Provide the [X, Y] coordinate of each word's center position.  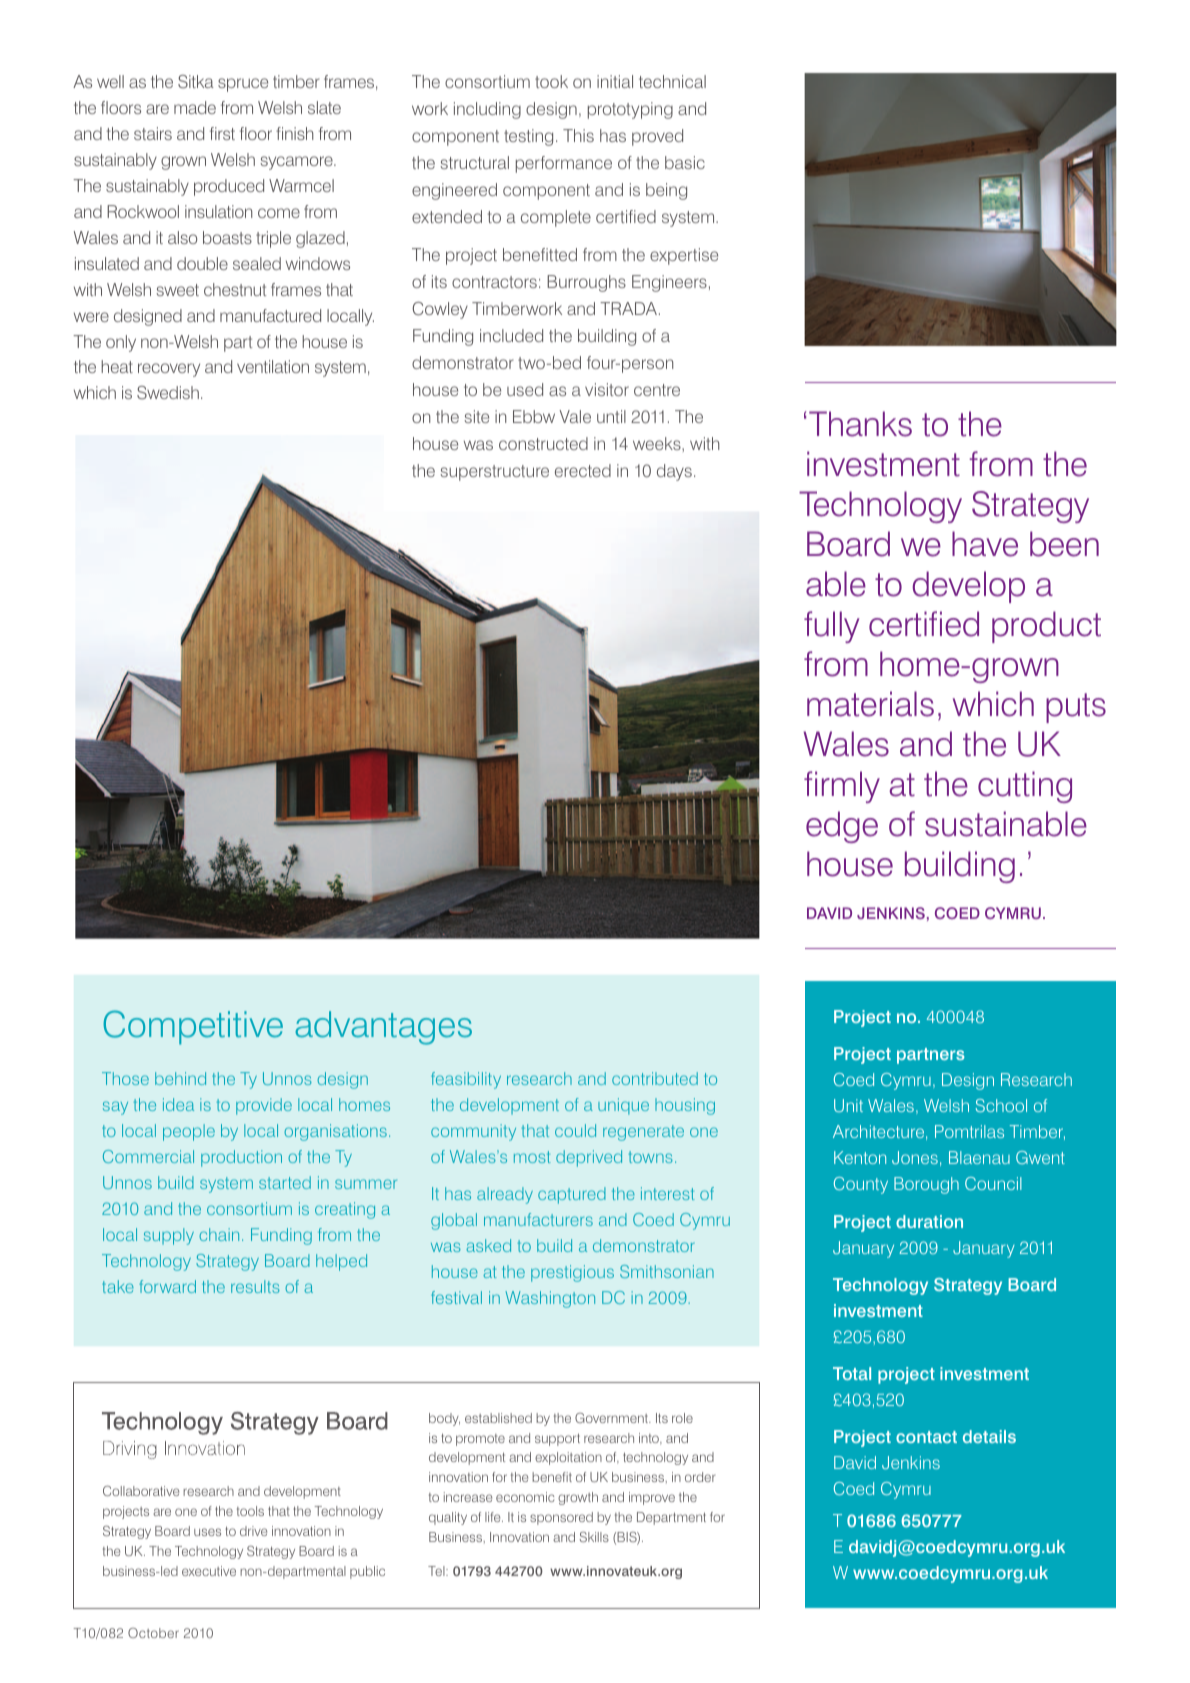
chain [219, 1234]
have [985, 544]
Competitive [193, 1027]
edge [842, 827]
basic [685, 162]
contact [926, 1437]
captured [572, 1195]
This [578, 135]
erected [583, 470]
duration [929, 1221]
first [222, 133]
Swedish [168, 393]
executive [209, 1571]
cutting [1025, 787]
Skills [594, 1537]
